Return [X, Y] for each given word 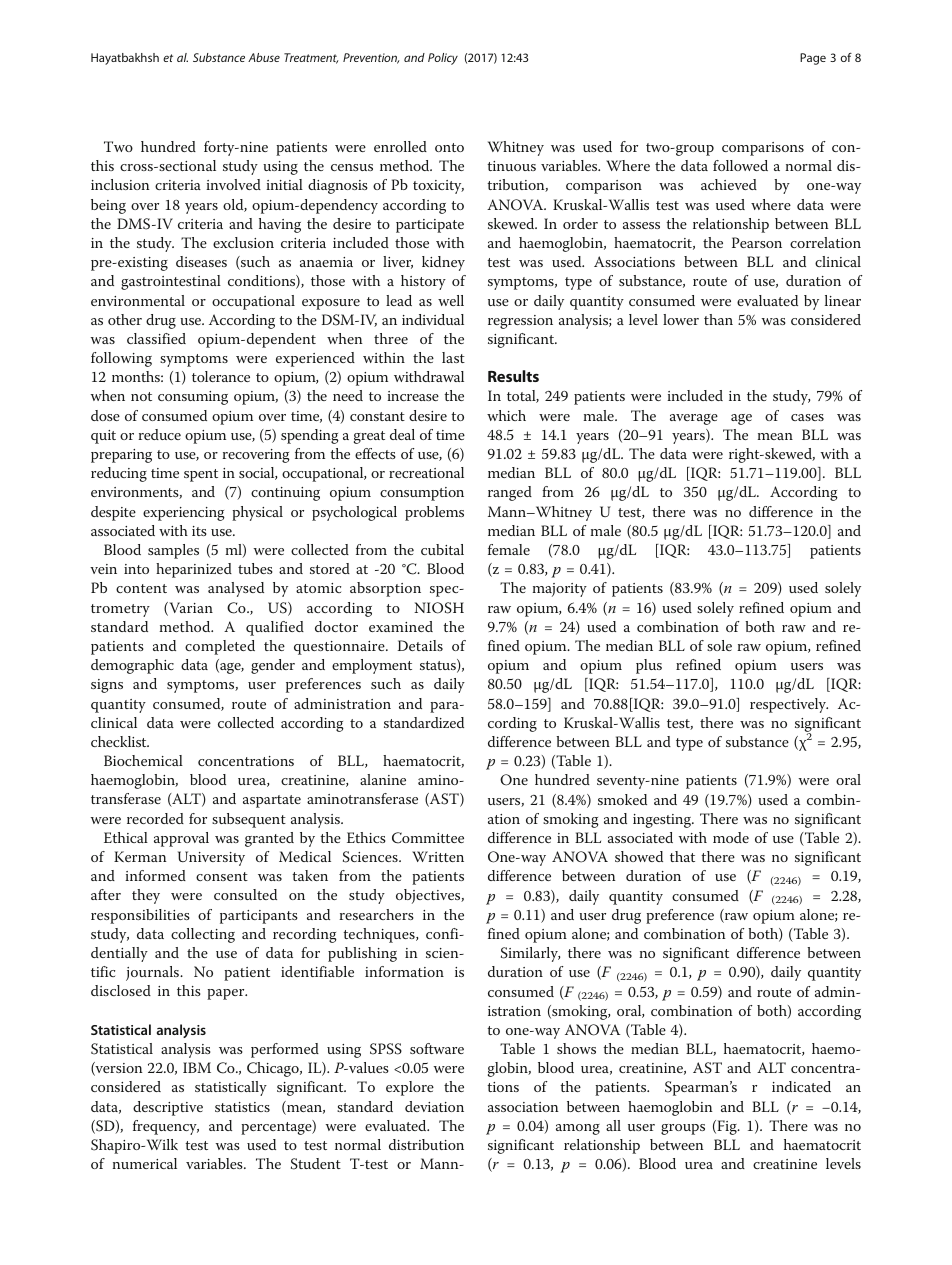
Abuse [264, 57]
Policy [443, 59]
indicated [801, 1086]
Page [813, 59]
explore [410, 1088]
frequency [166, 1127]
